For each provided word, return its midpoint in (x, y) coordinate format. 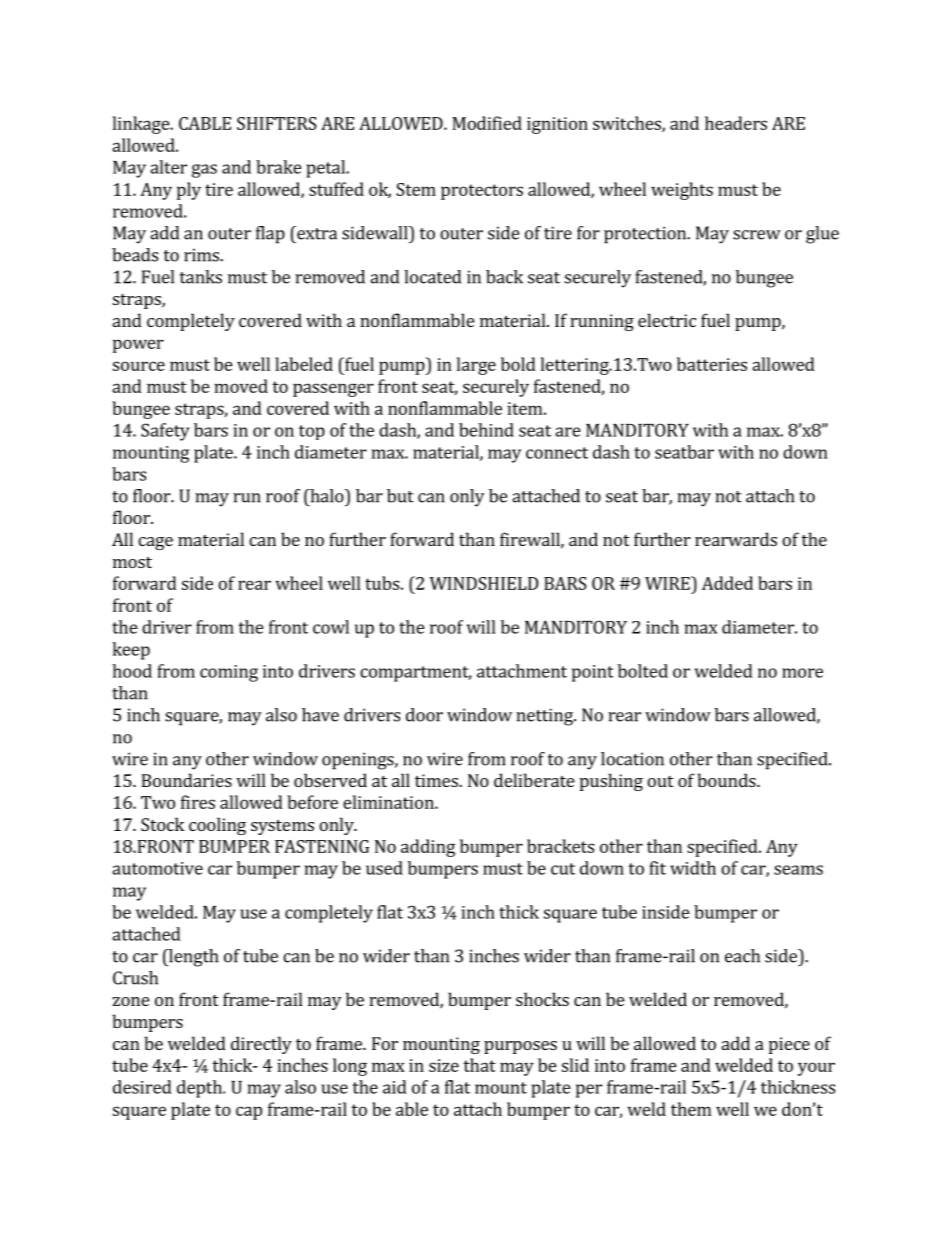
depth (200, 1089)
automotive (157, 868)
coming (229, 673)
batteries (712, 364)
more (802, 673)
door (424, 715)
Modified (487, 123)
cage (155, 543)
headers (736, 123)
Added (727, 583)
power (138, 346)
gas (204, 171)
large (476, 366)
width (693, 868)
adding (428, 848)
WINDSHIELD (484, 583)
